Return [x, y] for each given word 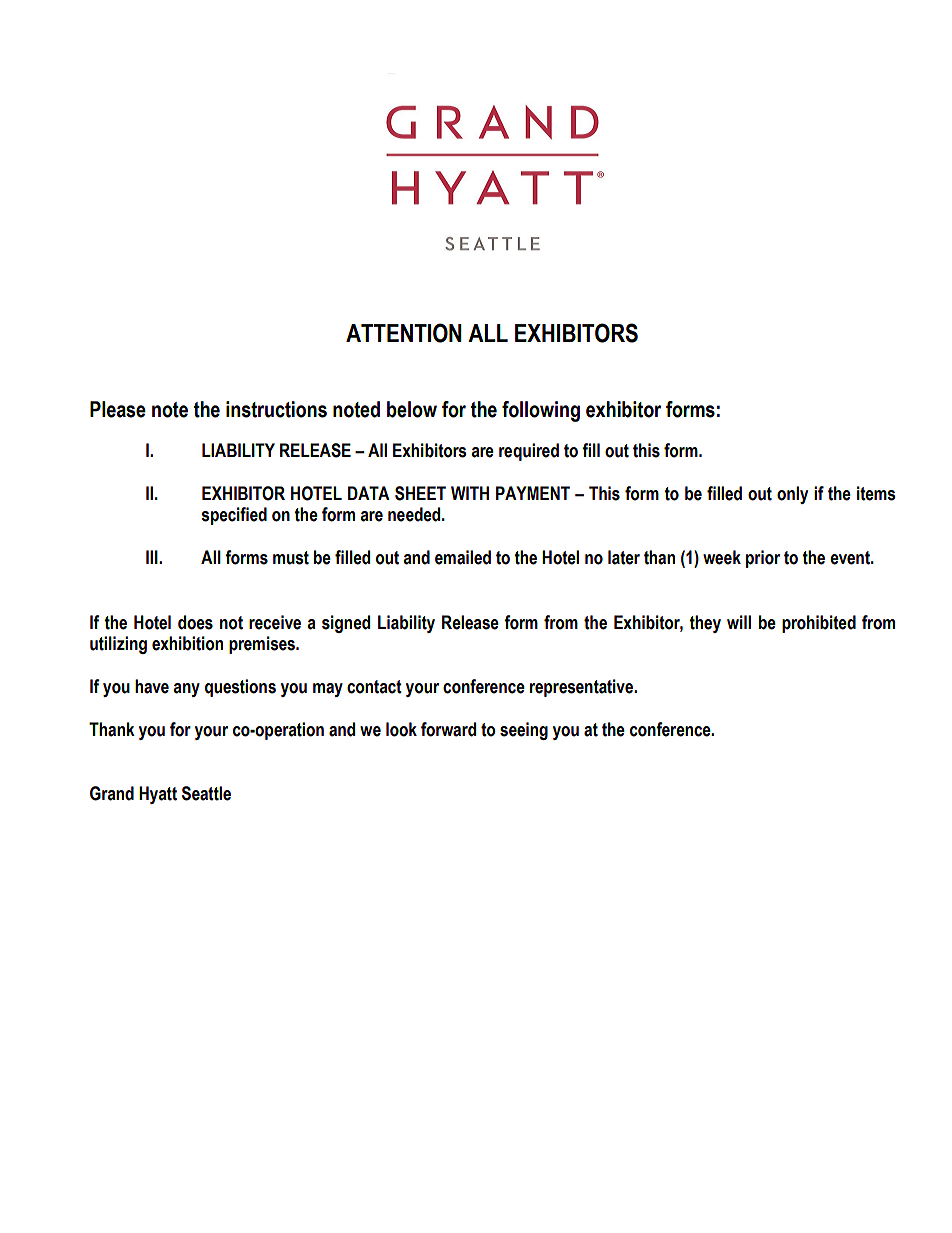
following [541, 411]
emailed [463, 557]
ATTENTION [404, 333]
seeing [524, 731]
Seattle [206, 793]
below [412, 409]
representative [583, 688]
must [291, 558]
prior [763, 559]
